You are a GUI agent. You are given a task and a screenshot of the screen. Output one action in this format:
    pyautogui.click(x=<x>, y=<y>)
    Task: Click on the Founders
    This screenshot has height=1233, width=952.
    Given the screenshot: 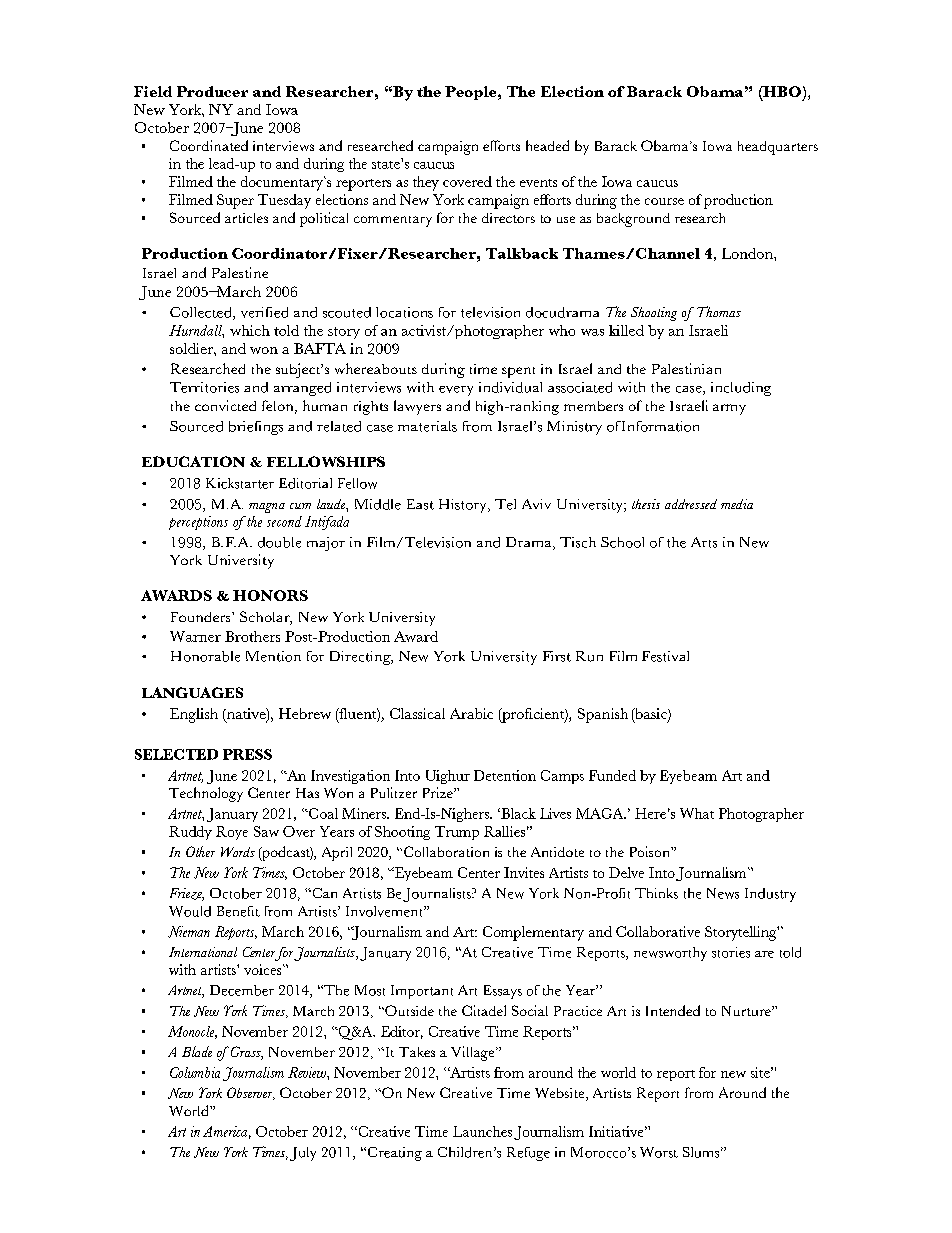 What is the action you would take?
    pyautogui.click(x=202, y=617)
